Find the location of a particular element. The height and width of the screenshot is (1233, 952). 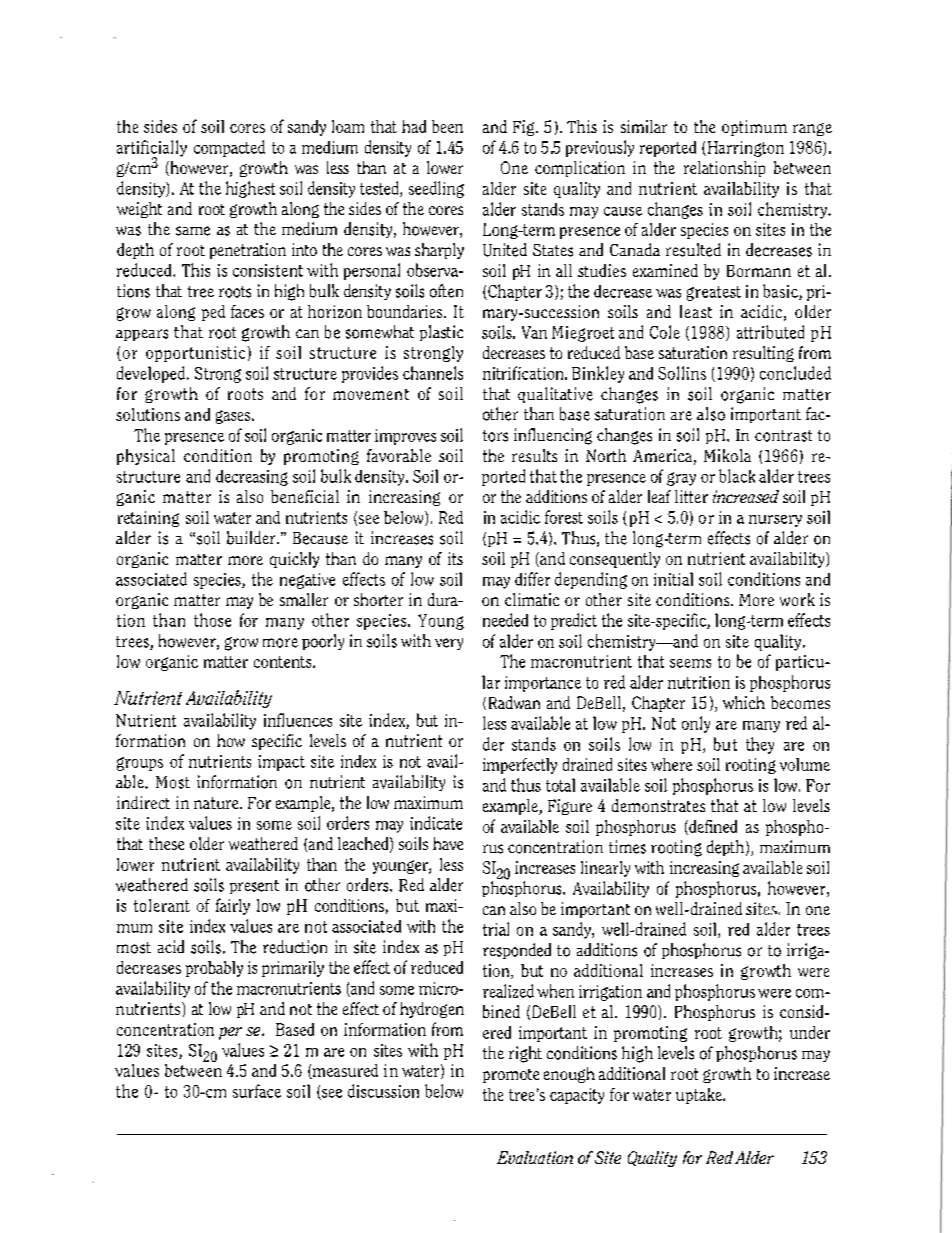

optimum is located at coordinates (754, 128).
